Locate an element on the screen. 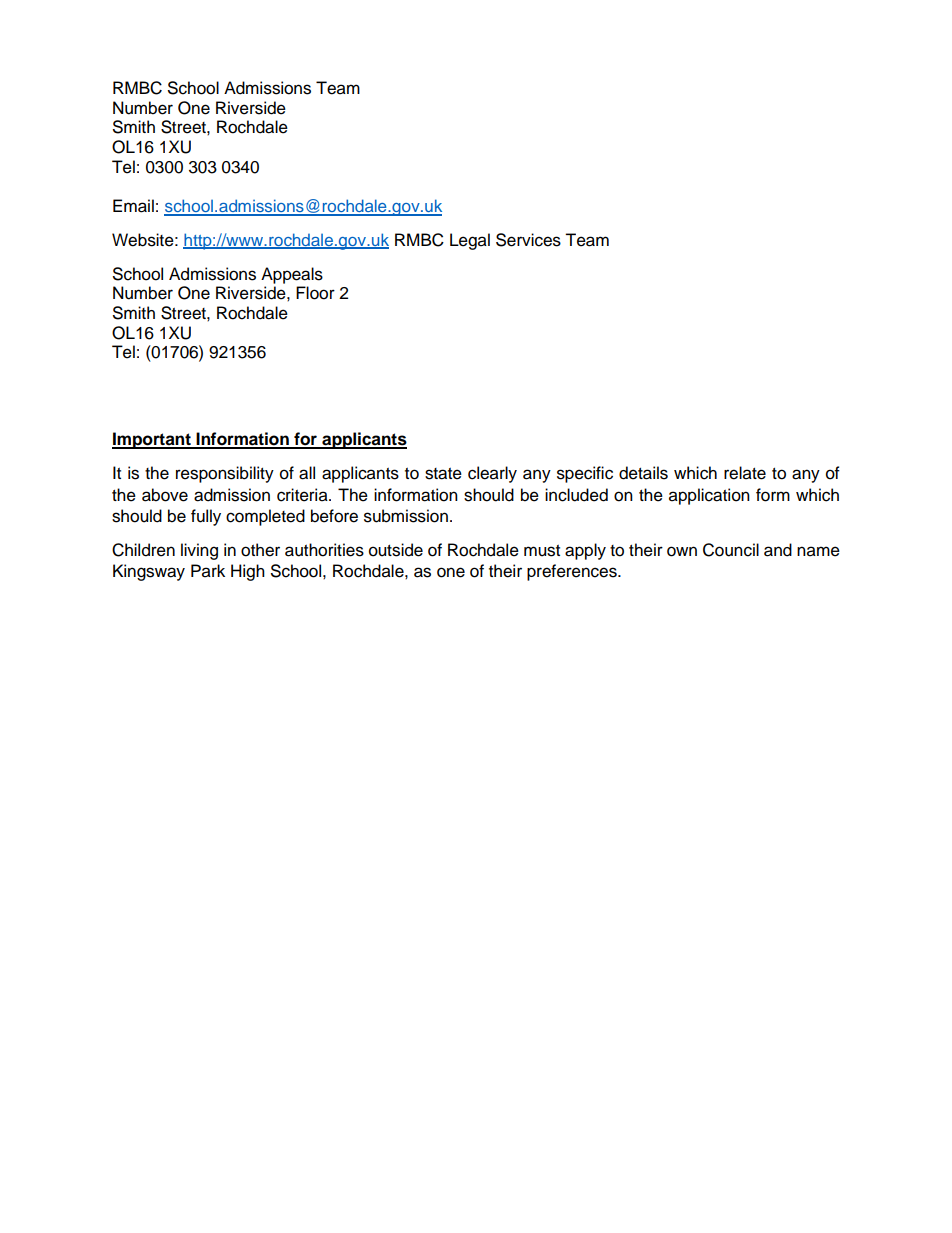 The image size is (952, 1233). Legal is located at coordinates (470, 241).
